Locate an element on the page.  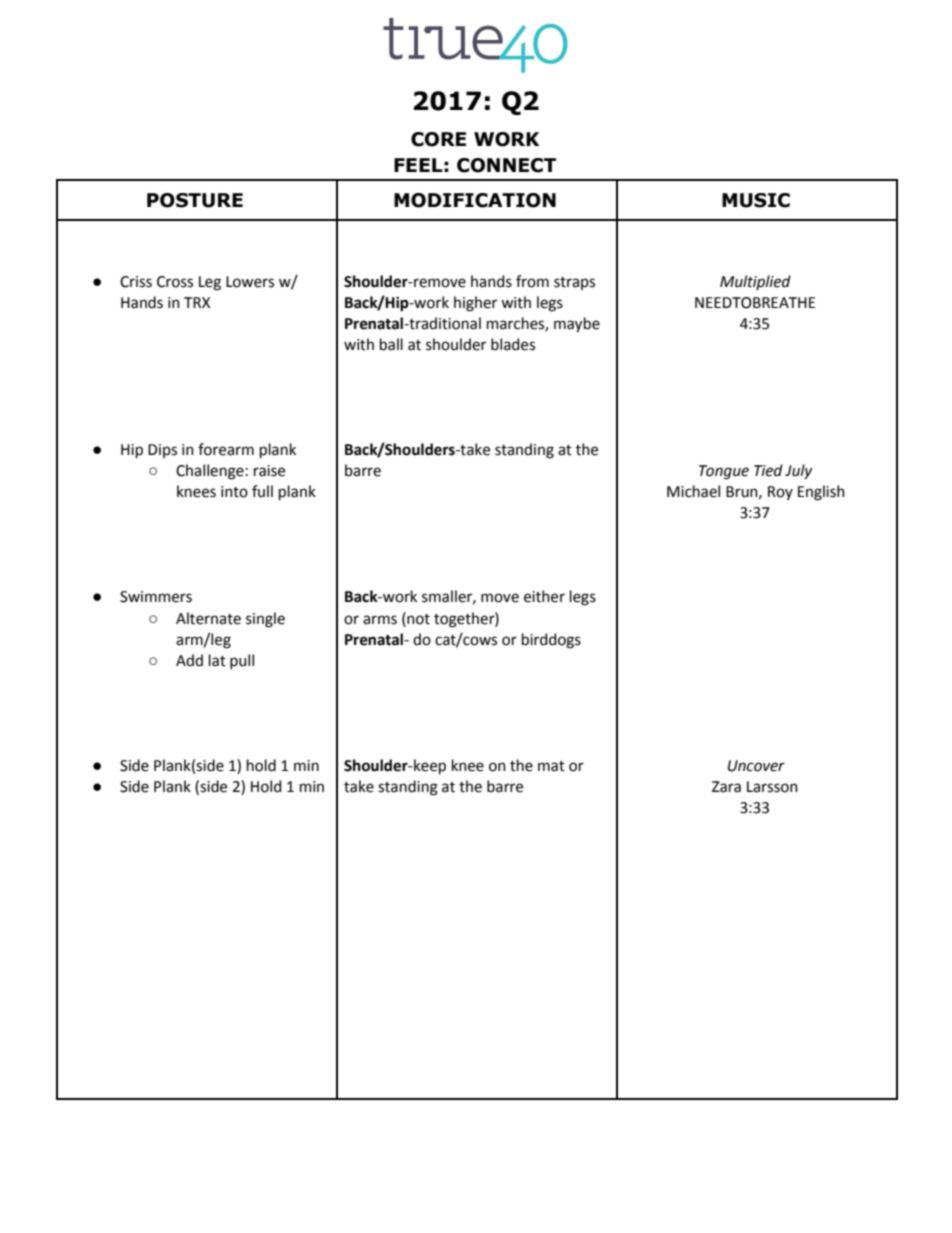
Alternate is located at coordinates (208, 618).
